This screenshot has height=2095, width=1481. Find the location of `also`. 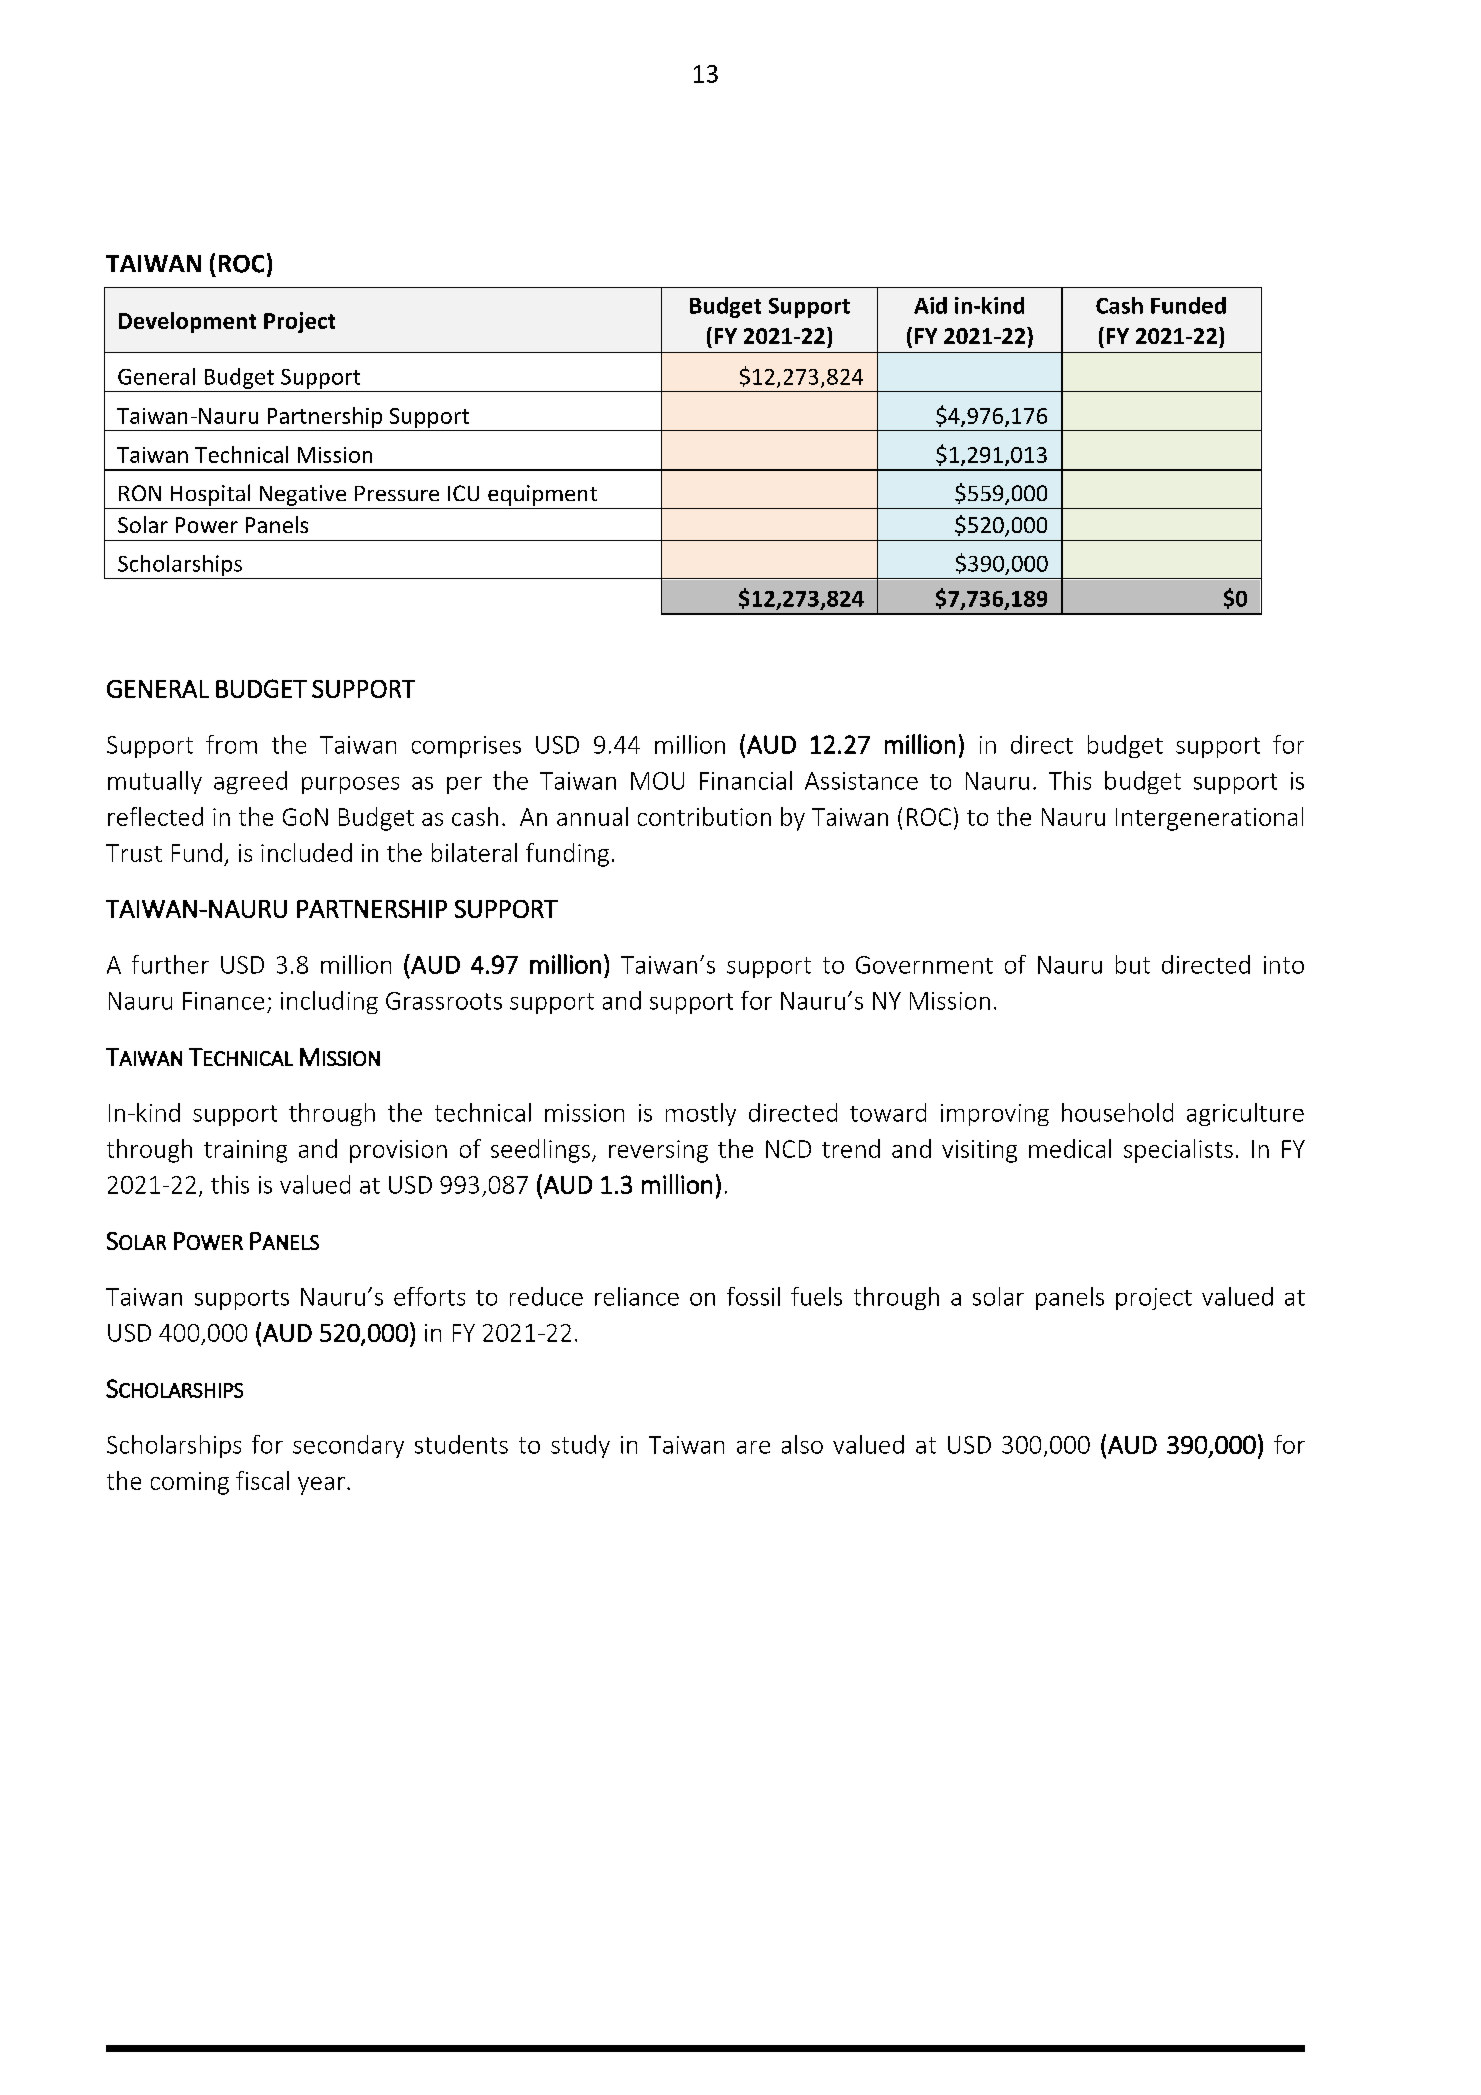

also is located at coordinates (802, 1444).
